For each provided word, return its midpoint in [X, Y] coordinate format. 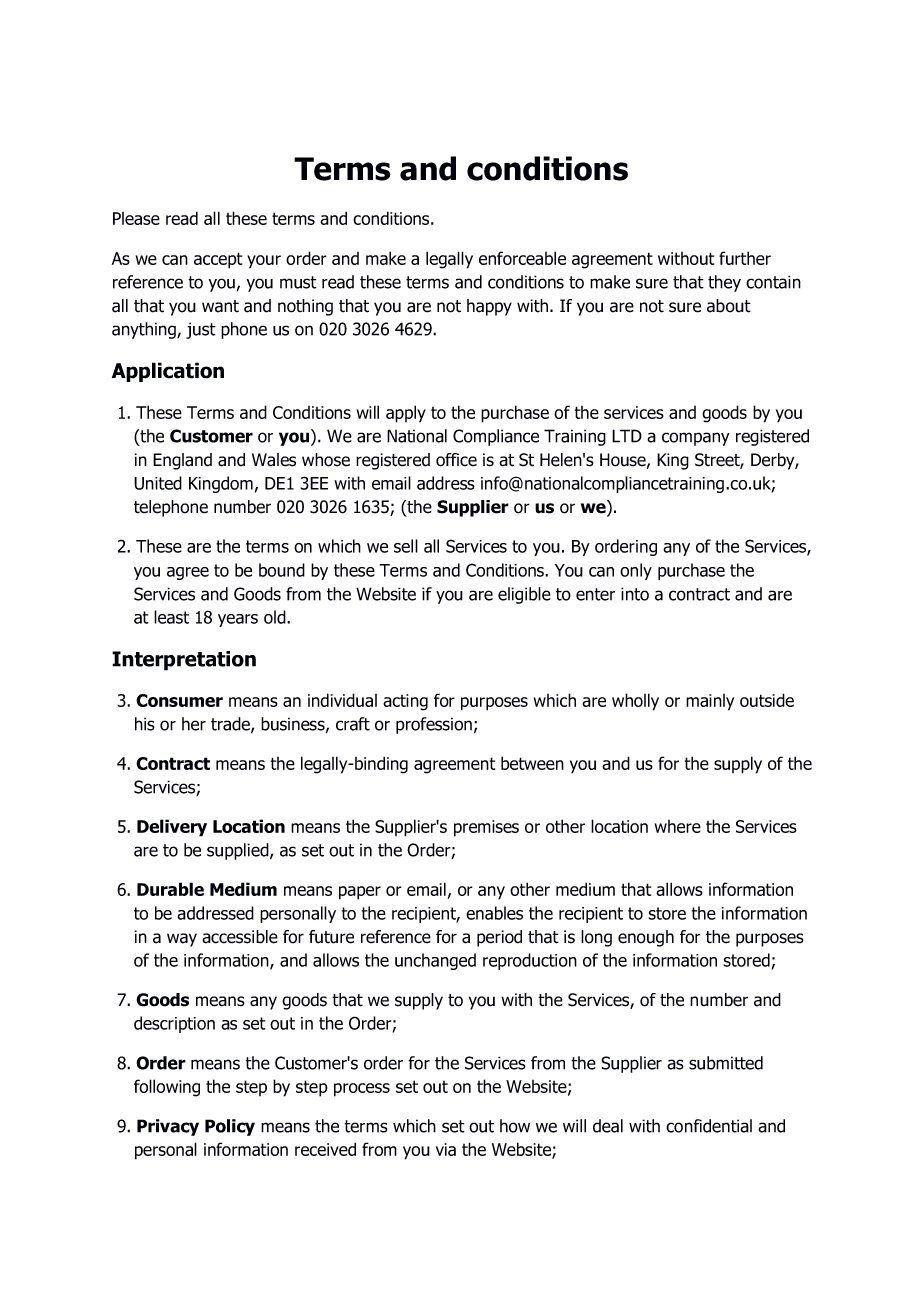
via [446, 1149]
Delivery [172, 828]
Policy [230, 1127]
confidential [709, 1126]
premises [486, 828]
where [678, 826]
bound [282, 570]
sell [406, 546]
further [745, 258]
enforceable [522, 258]
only [636, 571]
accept [218, 260]
